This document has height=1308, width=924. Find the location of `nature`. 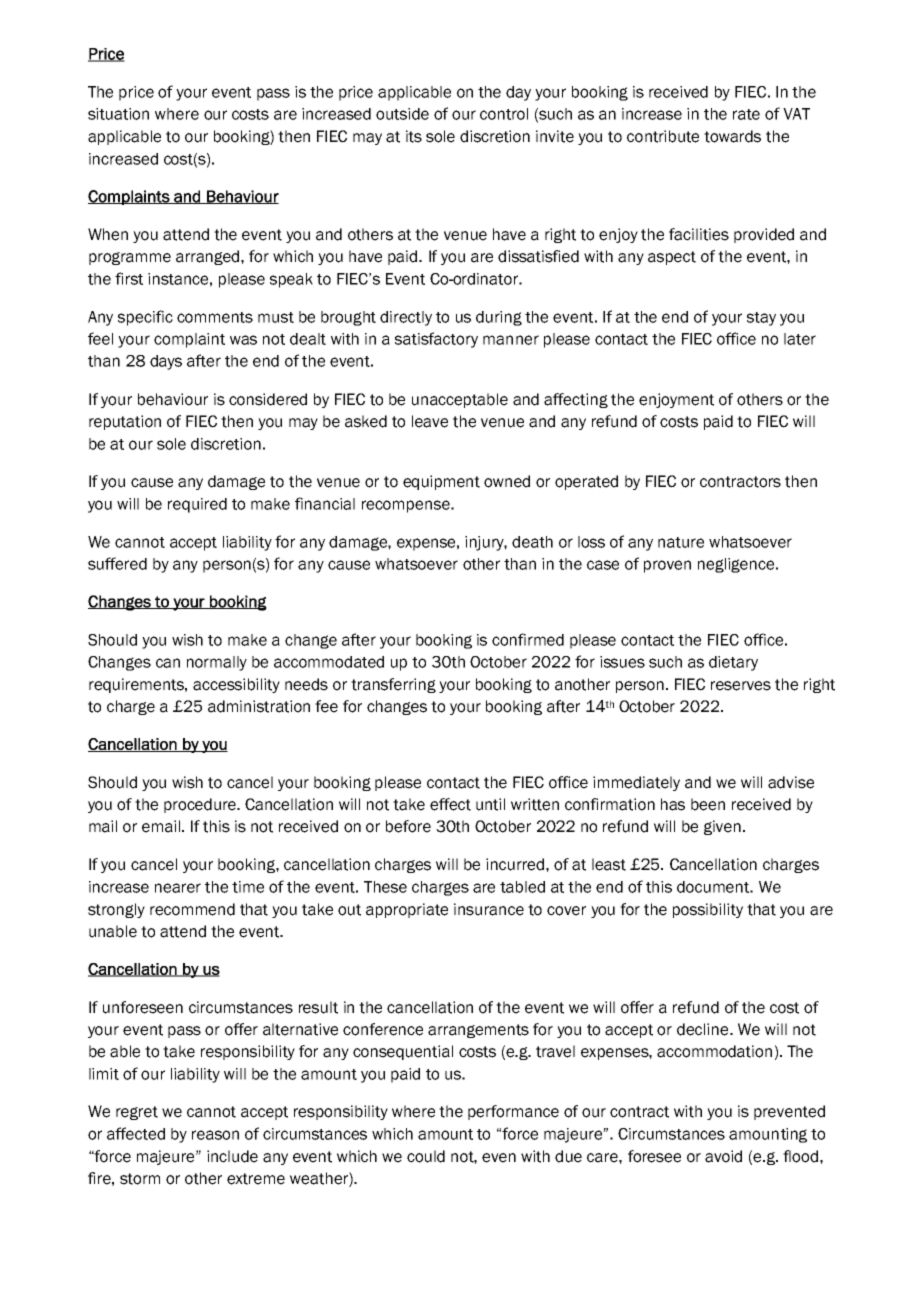

nature is located at coordinates (681, 542).
